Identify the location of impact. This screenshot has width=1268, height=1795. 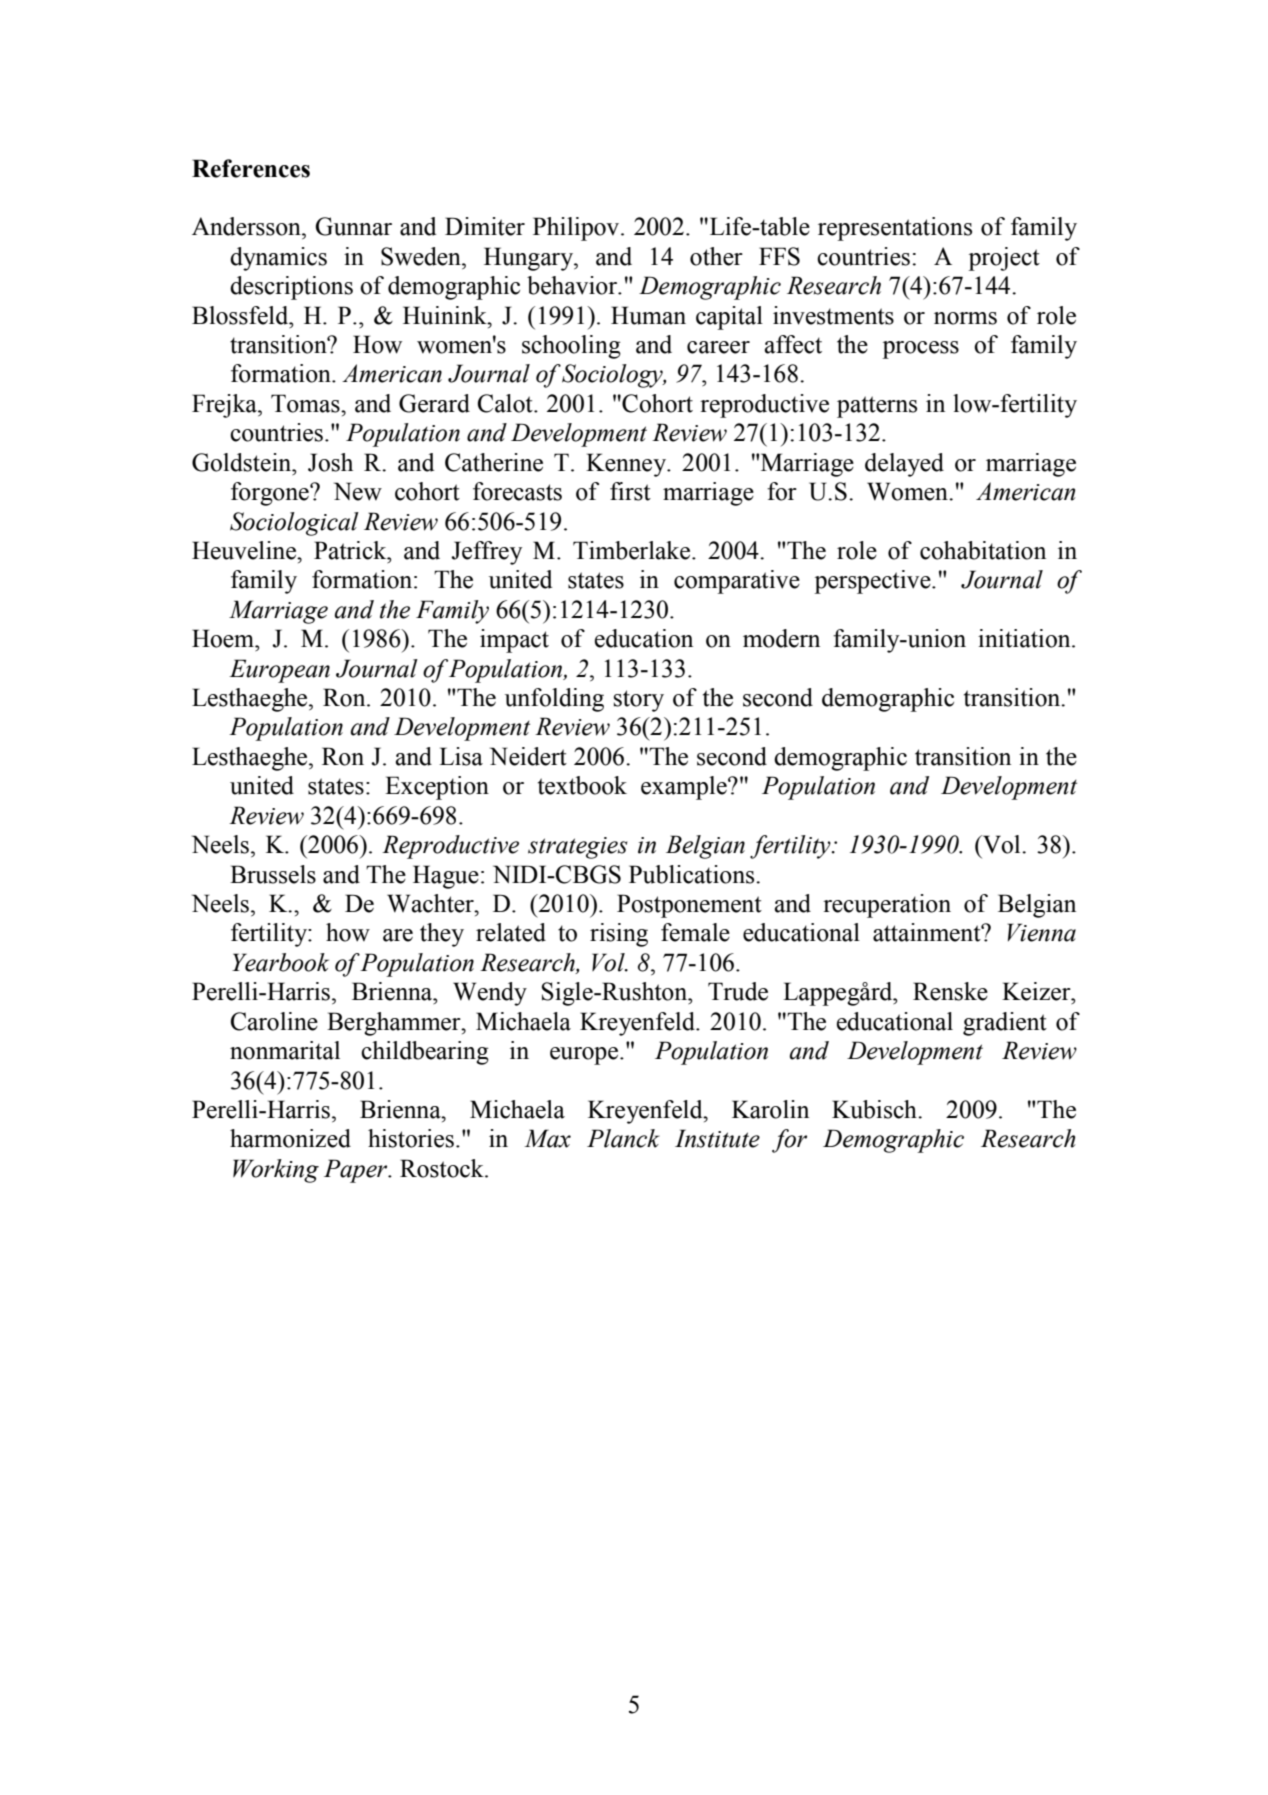
(514, 641).
